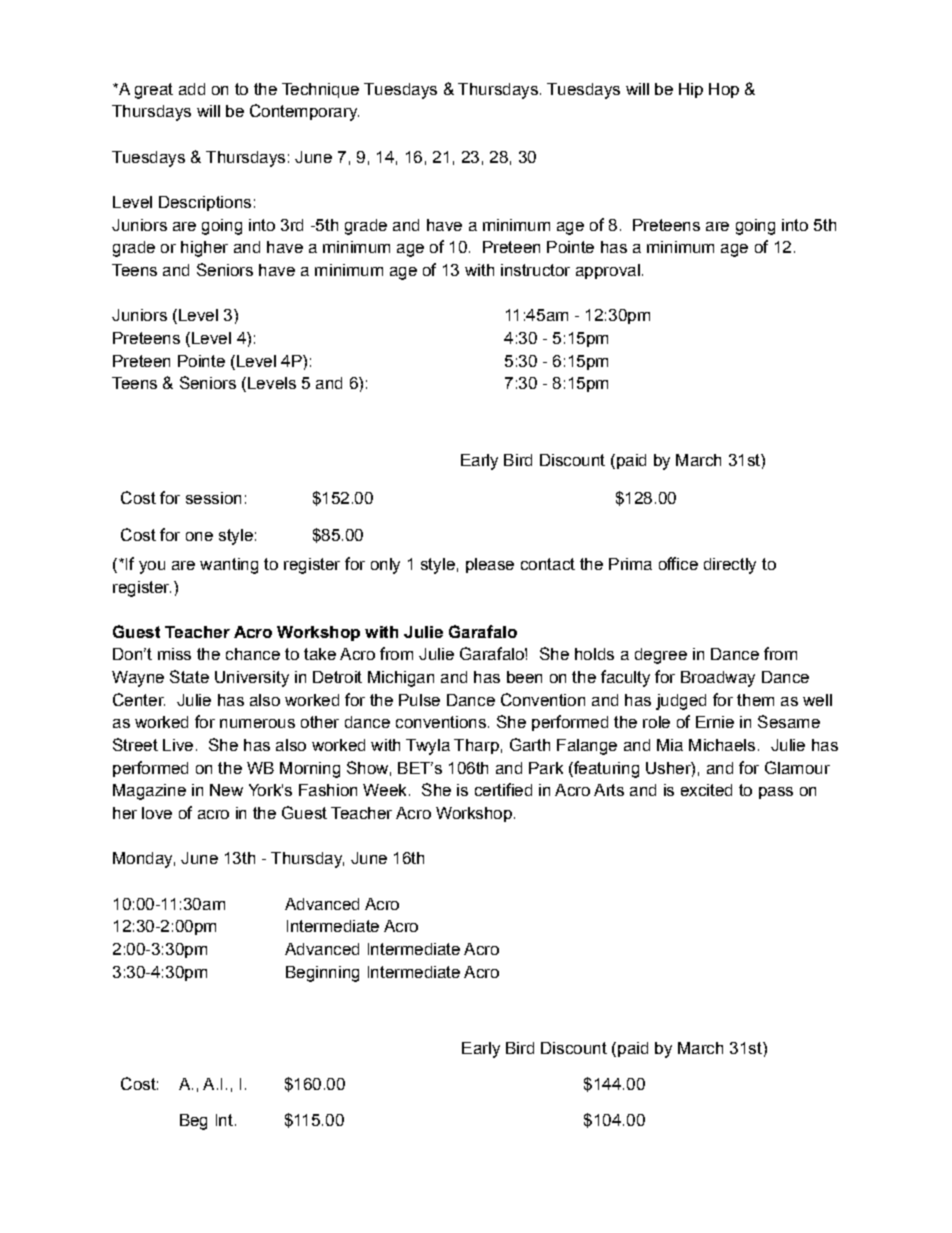 The height and width of the image is (1233, 952). What do you see at coordinates (524, 677) in the image?
I see `been` at bounding box center [524, 677].
